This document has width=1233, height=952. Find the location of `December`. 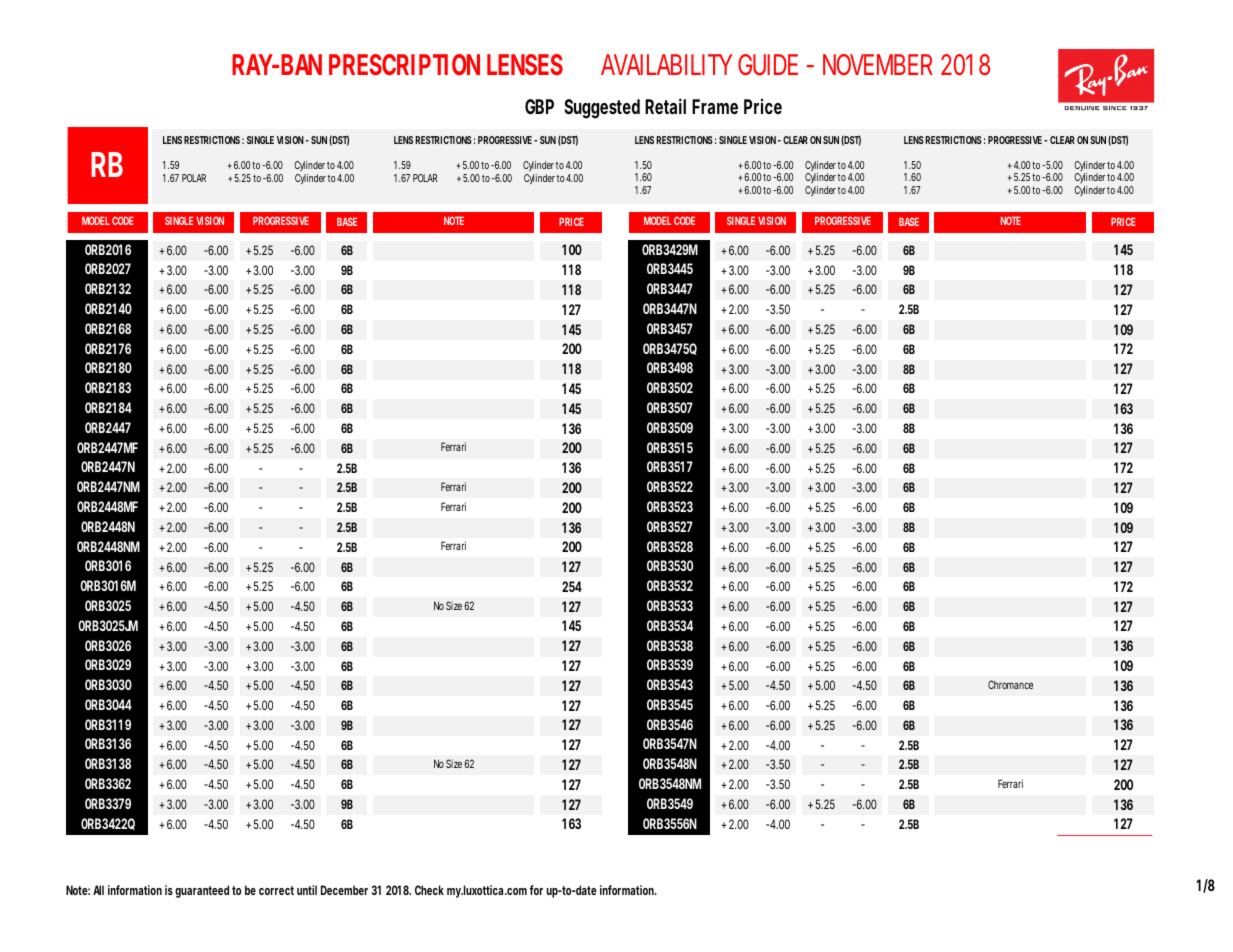

December is located at coordinates (344, 890).
